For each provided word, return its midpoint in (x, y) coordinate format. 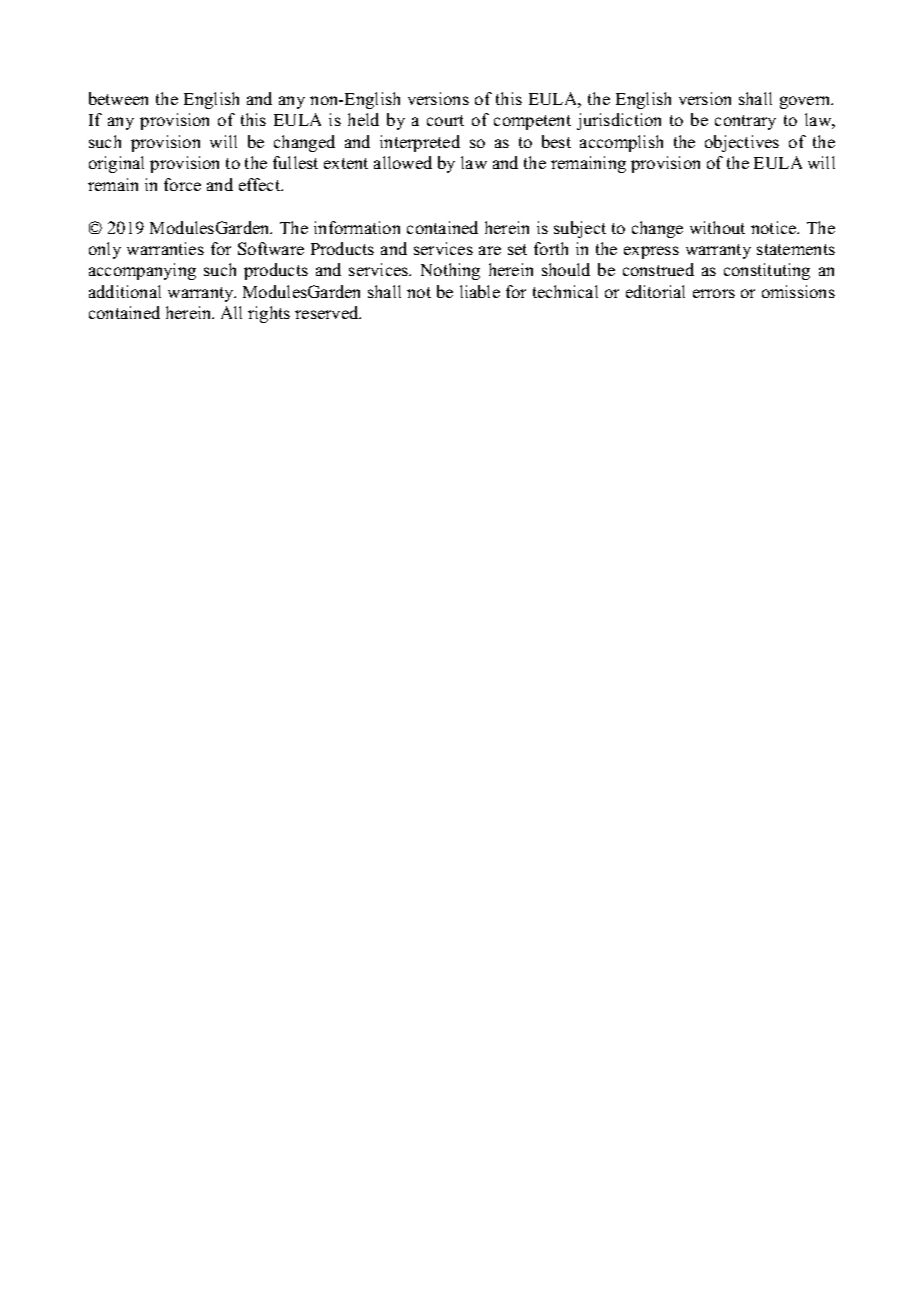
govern (806, 102)
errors (714, 293)
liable (480, 291)
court (445, 120)
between (118, 98)
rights (269, 314)
